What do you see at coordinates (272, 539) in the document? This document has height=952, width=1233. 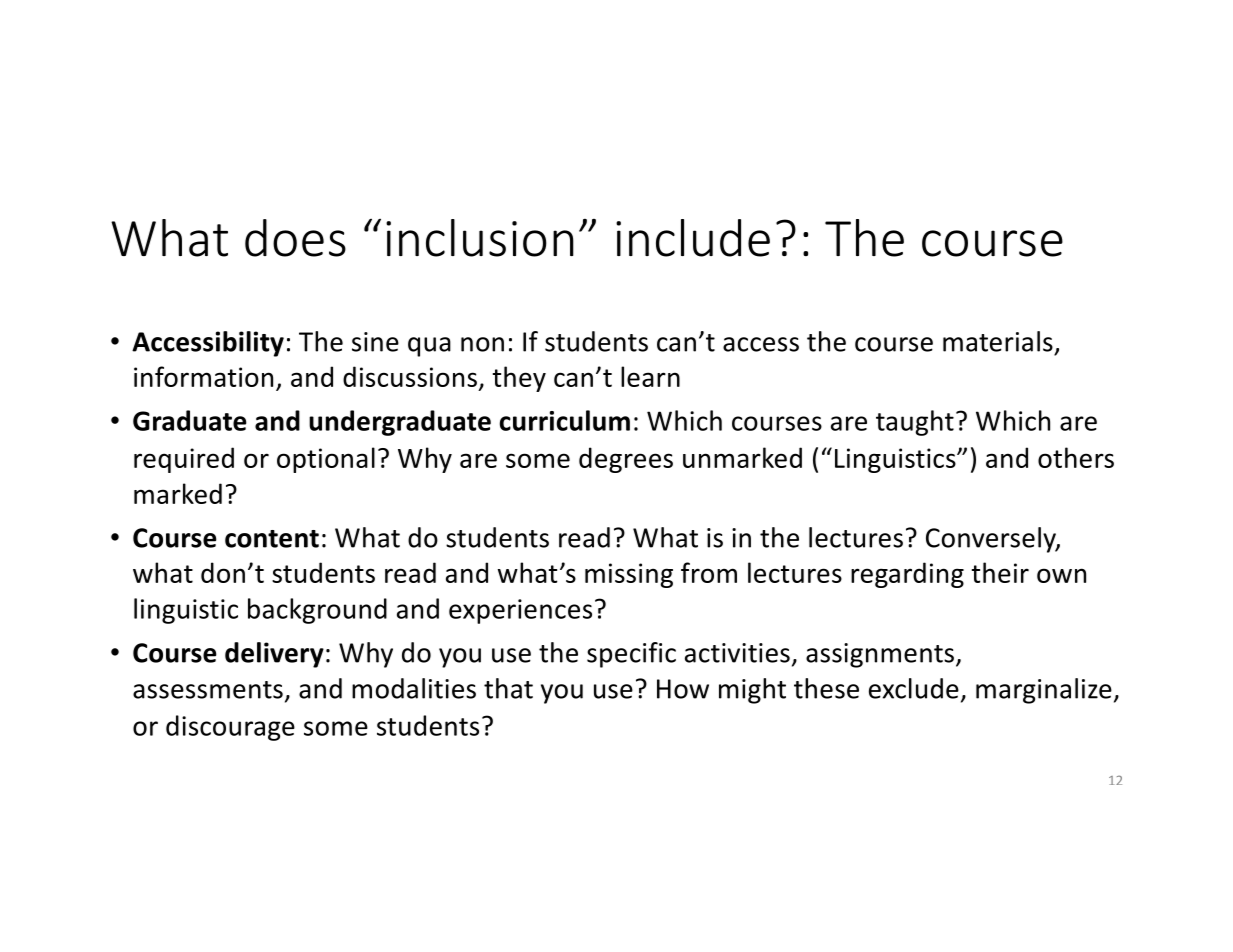 I see `content` at bounding box center [272, 539].
